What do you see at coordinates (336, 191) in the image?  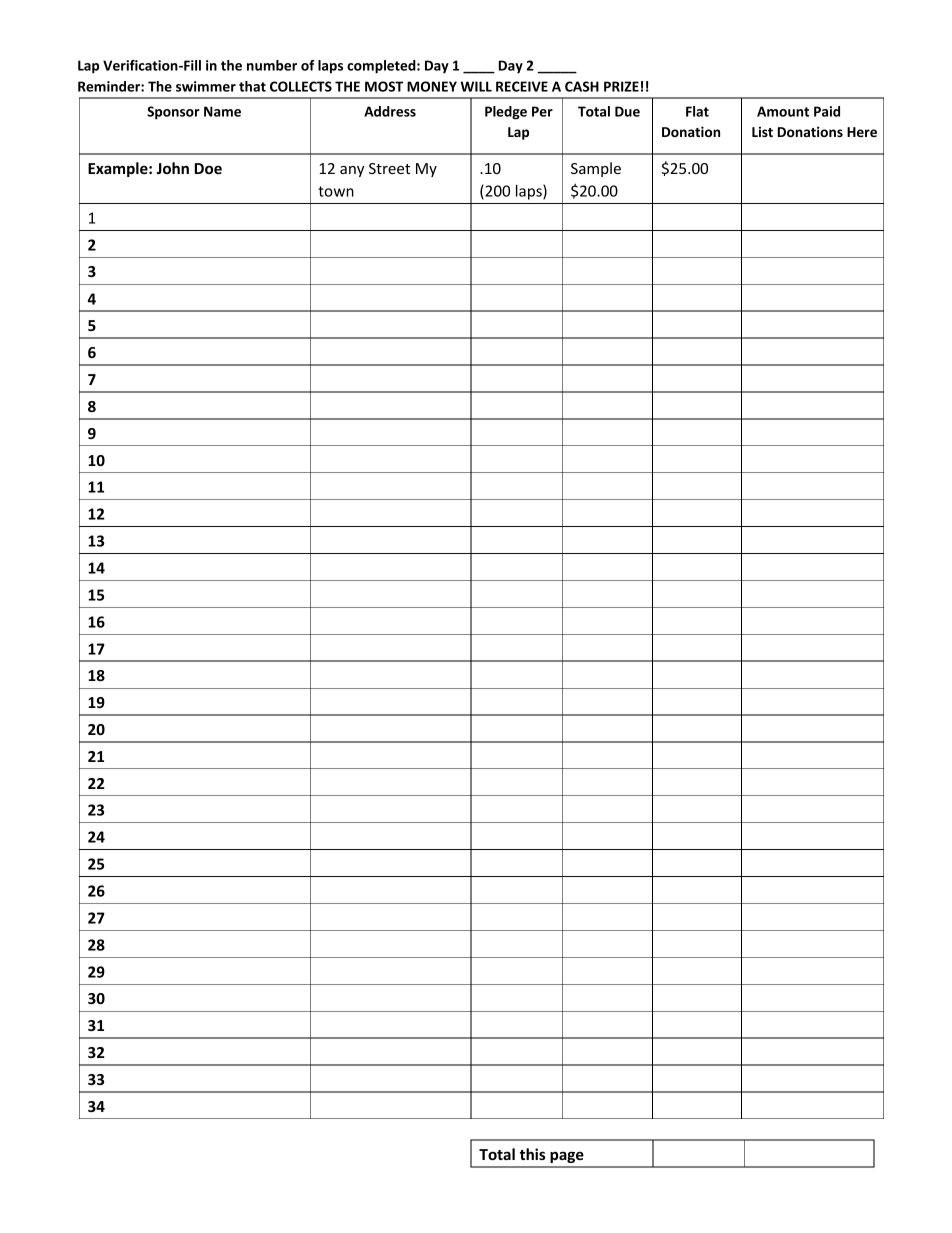 I see `town` at bounding box center [336, 191].
